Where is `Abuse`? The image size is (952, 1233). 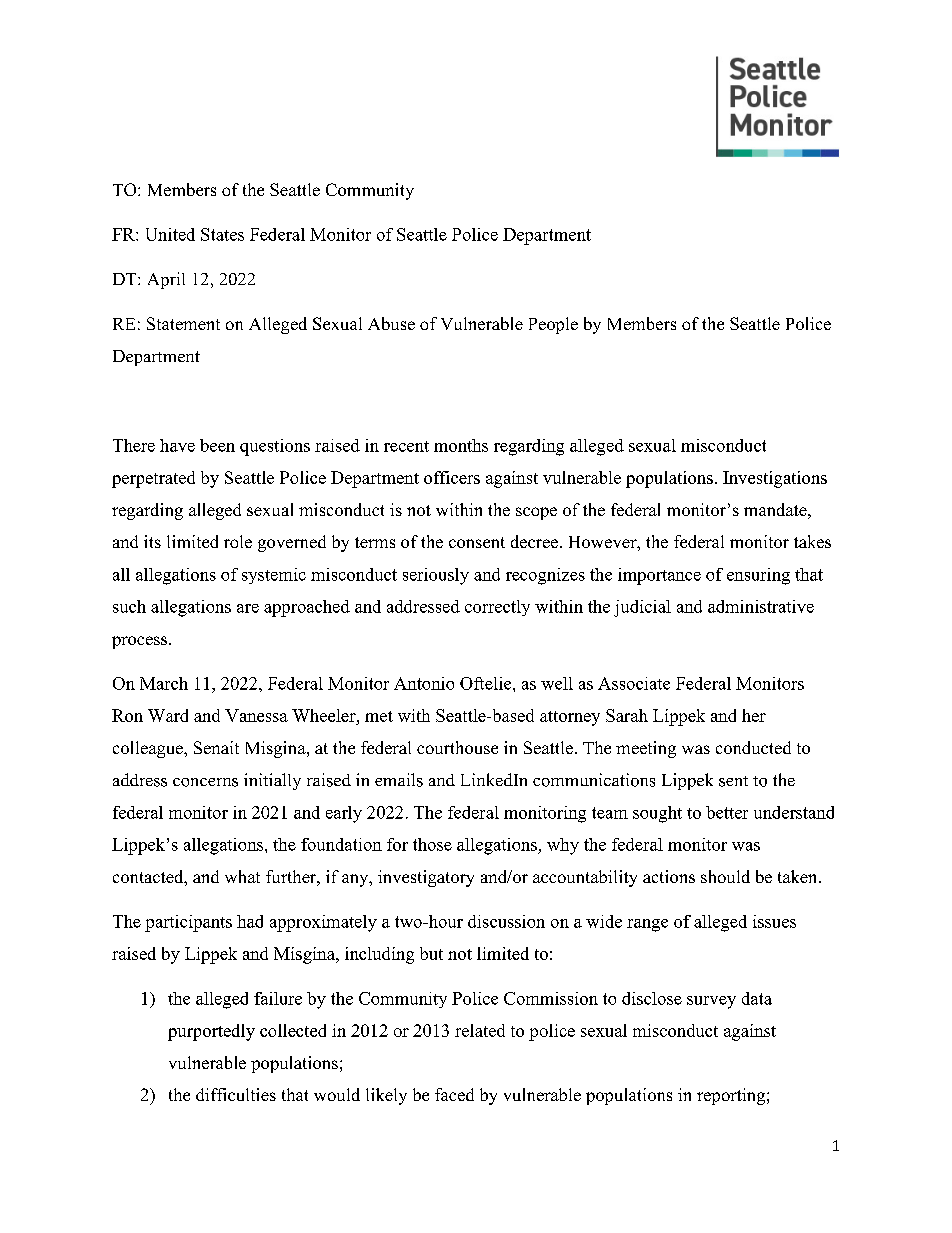
Abuse is located at coordinates (391, 323).
